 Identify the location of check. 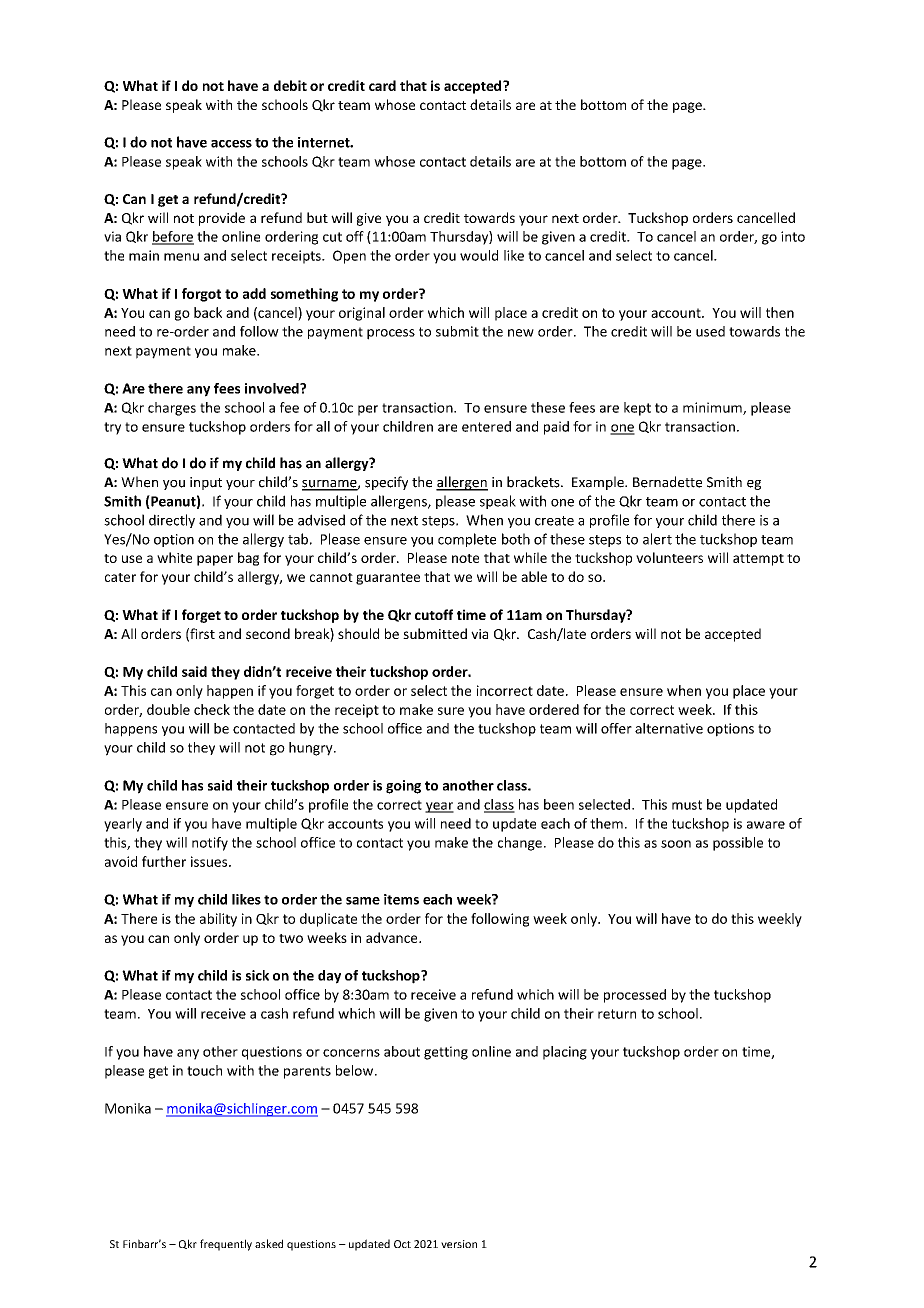
(212, 709).
